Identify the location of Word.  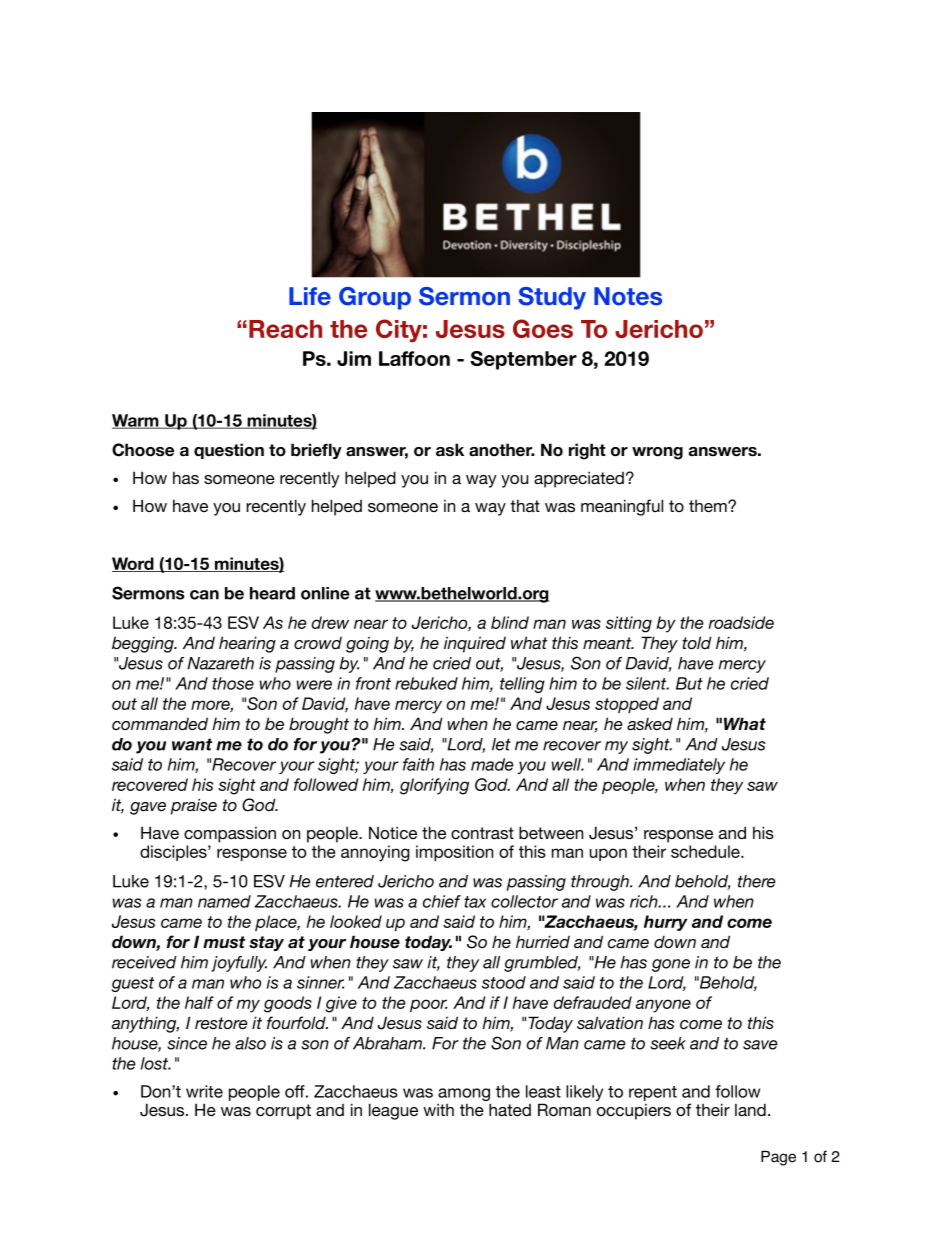
(134, 564).
